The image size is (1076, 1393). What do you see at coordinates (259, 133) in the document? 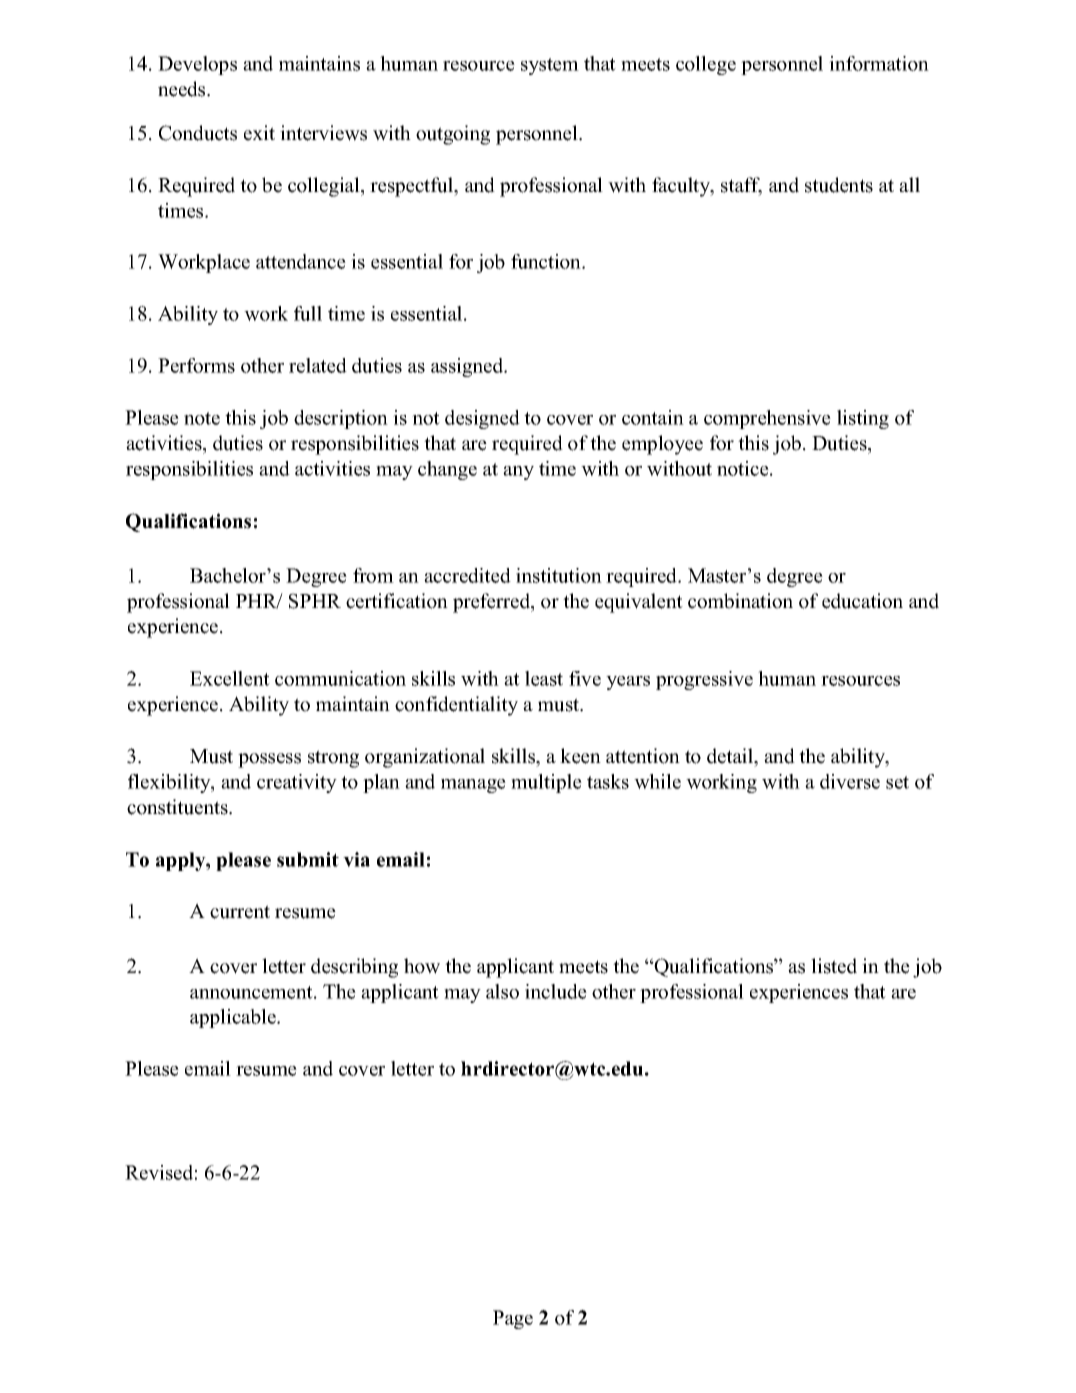
I see `exit` at bounding box center [259, 133].
